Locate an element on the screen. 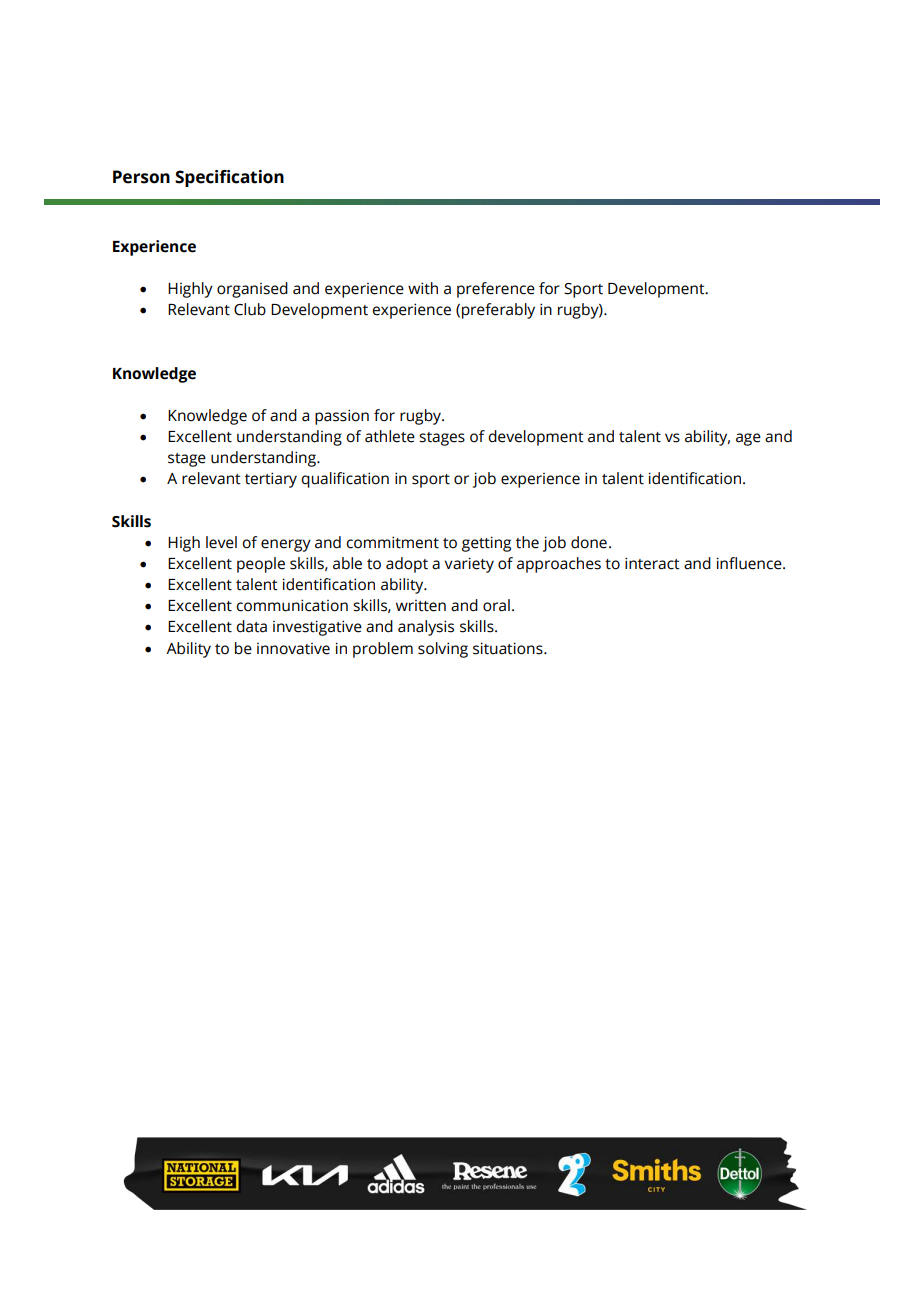 The width and height of the screenshot is (924, 1308). tertiary is located at coordinates (271, 480).
